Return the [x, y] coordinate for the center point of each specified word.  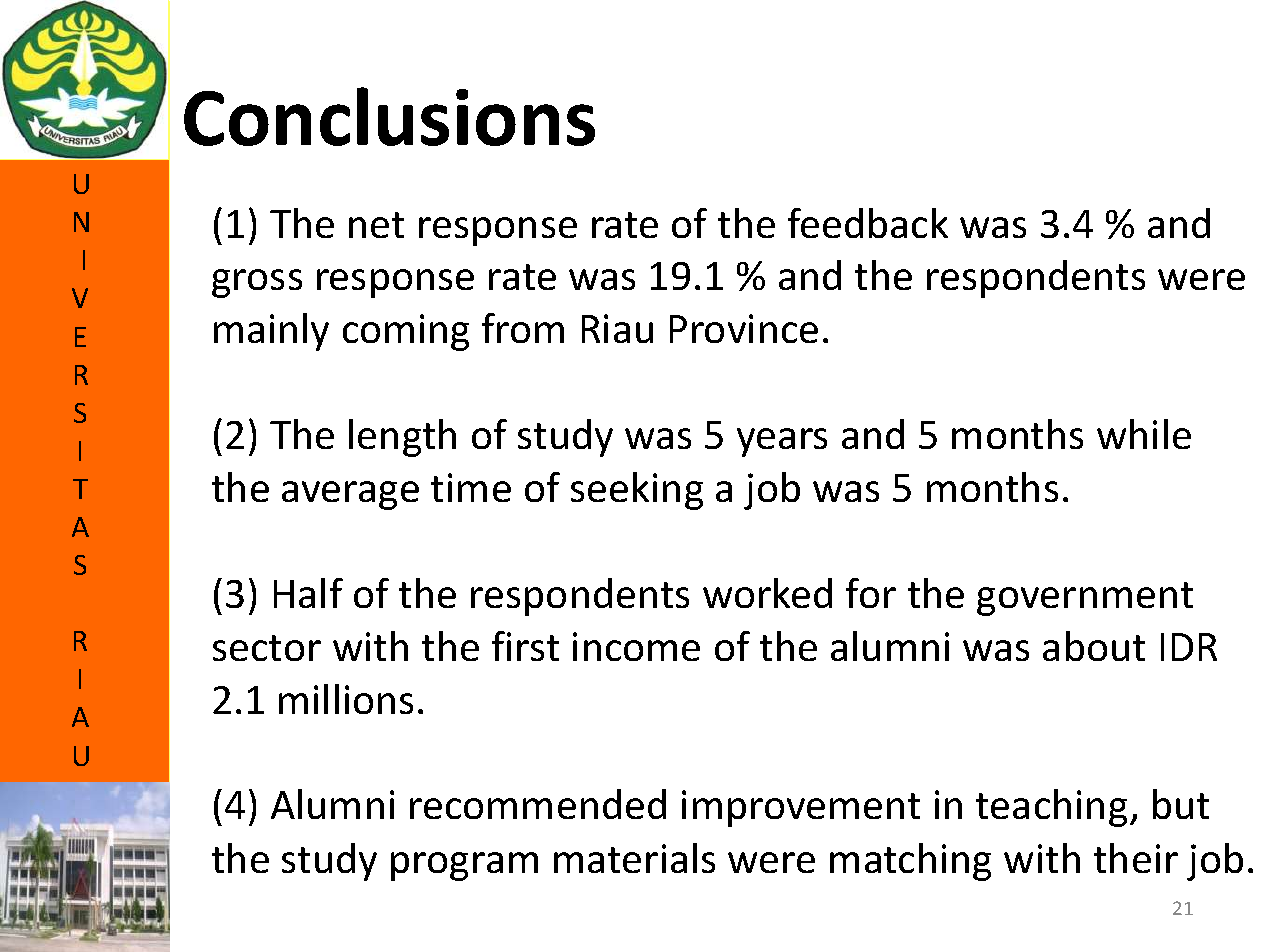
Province [744, 328]
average [350, 495]
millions [346, 699]
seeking [637, 491]
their [1136, 858]
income [636, 646]
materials [634, 858]
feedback [868, 223]
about [1094, 646]
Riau [617, 328]
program [464, 866]
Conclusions [389, 116]
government [1085, 599]
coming [406, 332]
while [1144, 434]
